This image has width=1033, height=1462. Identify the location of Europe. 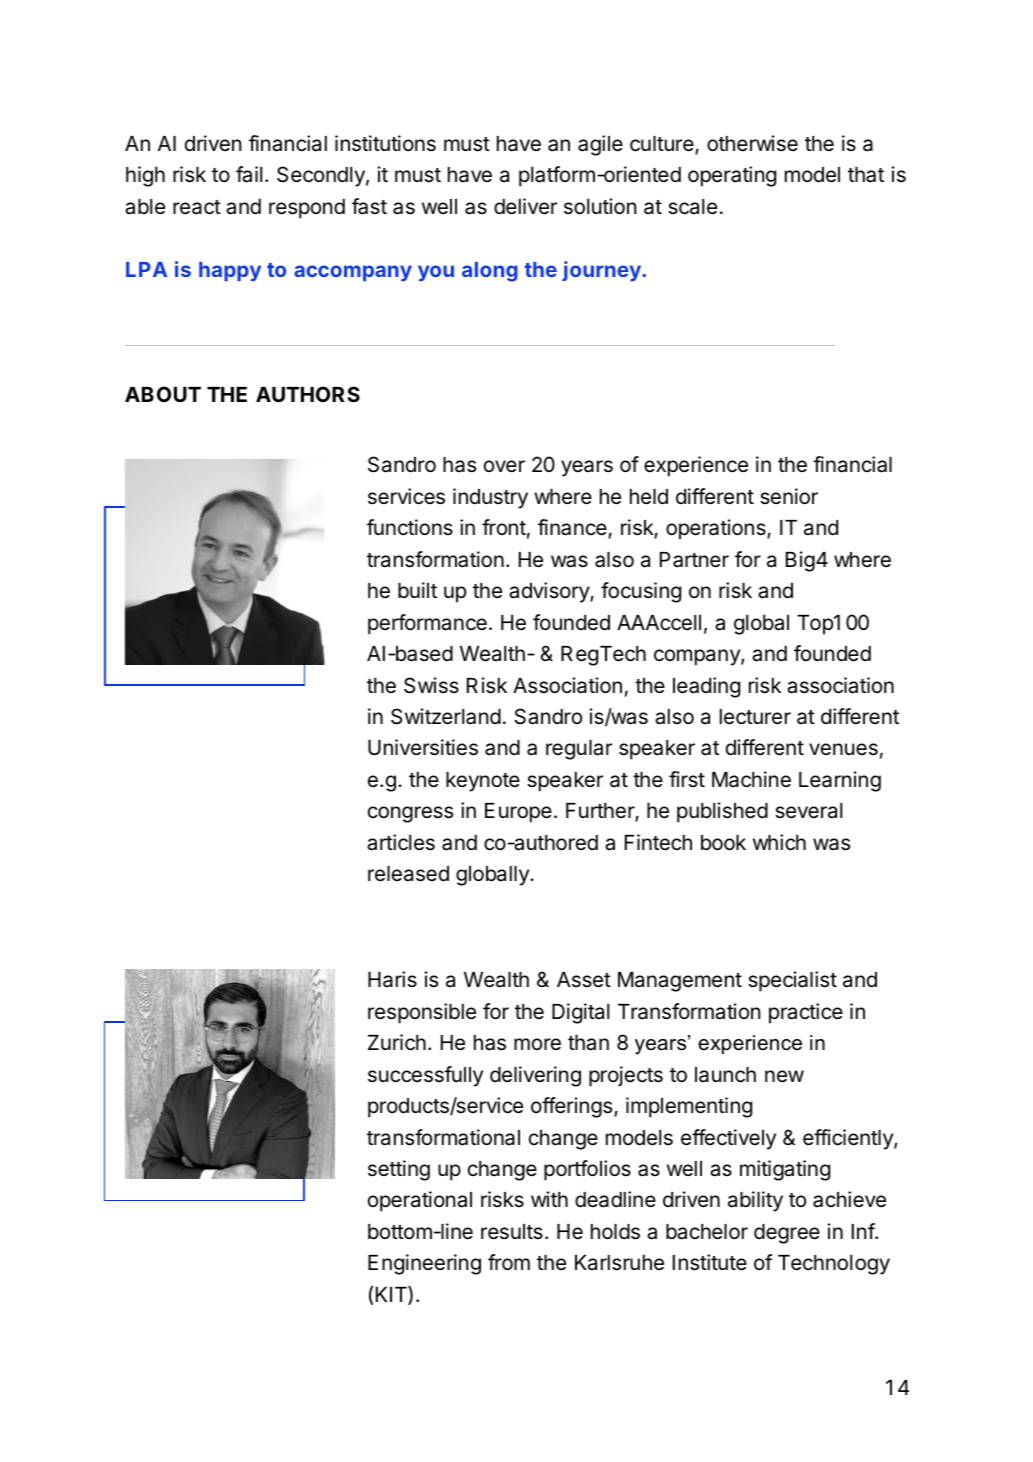
(518, 813).
